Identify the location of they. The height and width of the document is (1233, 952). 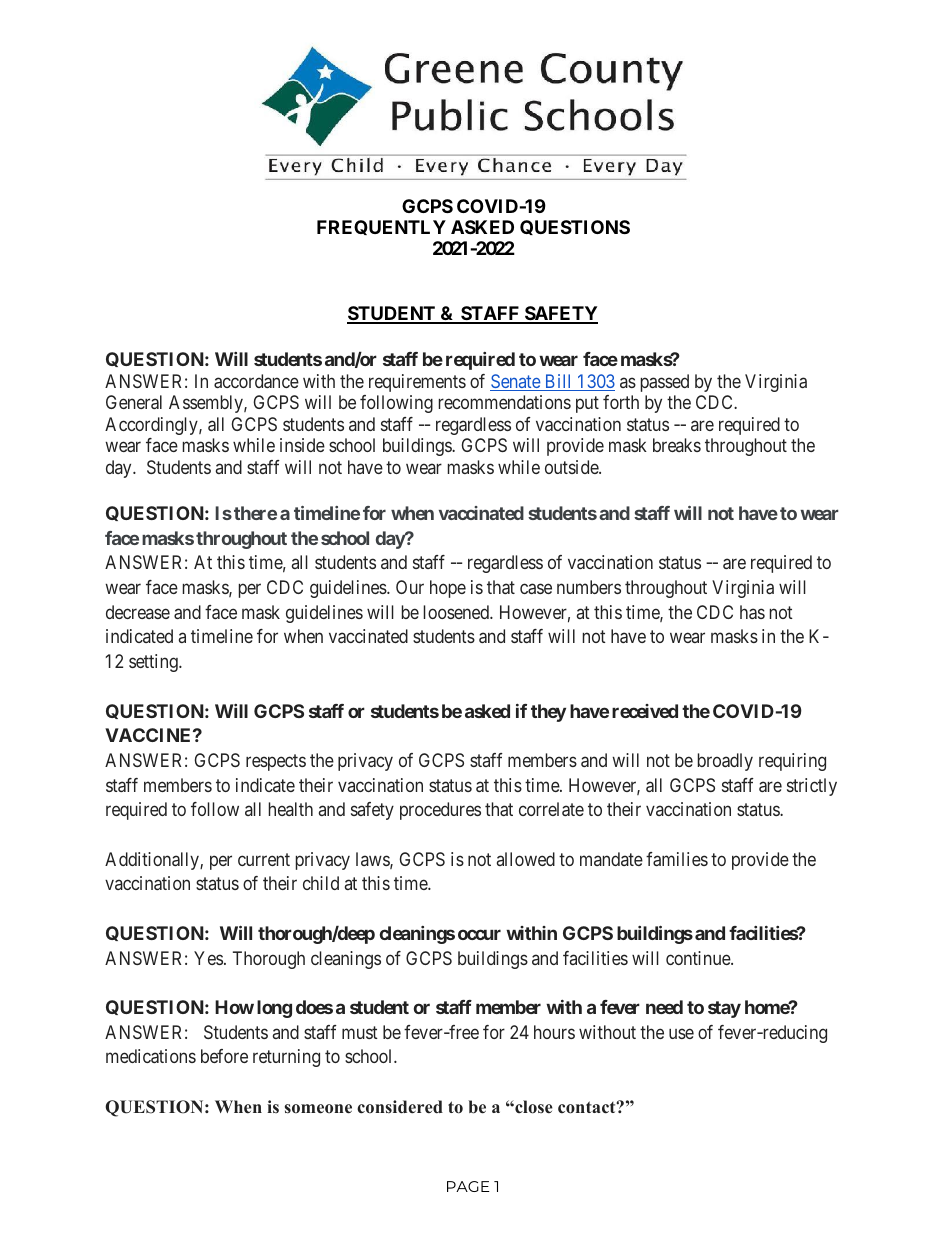
(548, 713).
